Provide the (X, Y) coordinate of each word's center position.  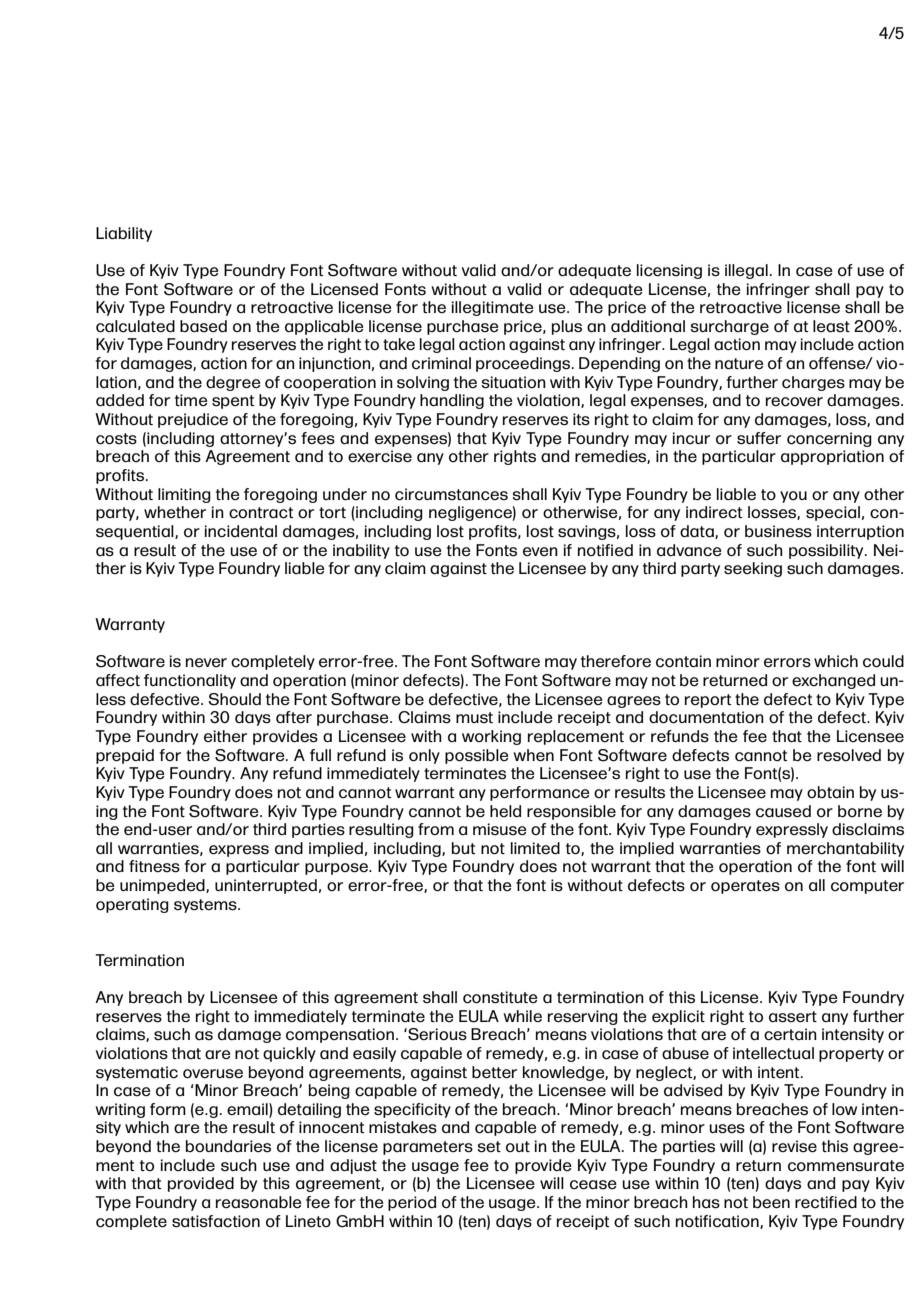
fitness (154, 866)
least (831, 326)
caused (783, 811)
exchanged (833, 681)
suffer (759, 438)
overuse (213, 1074)
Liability (124, 234)
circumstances (451, 494)
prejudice (193, 420)
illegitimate (493, 308)
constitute (500, 997)
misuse (500, 829)
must (474, 718)
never (206, 662)
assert (793, 1017)
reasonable (259, 1202)
